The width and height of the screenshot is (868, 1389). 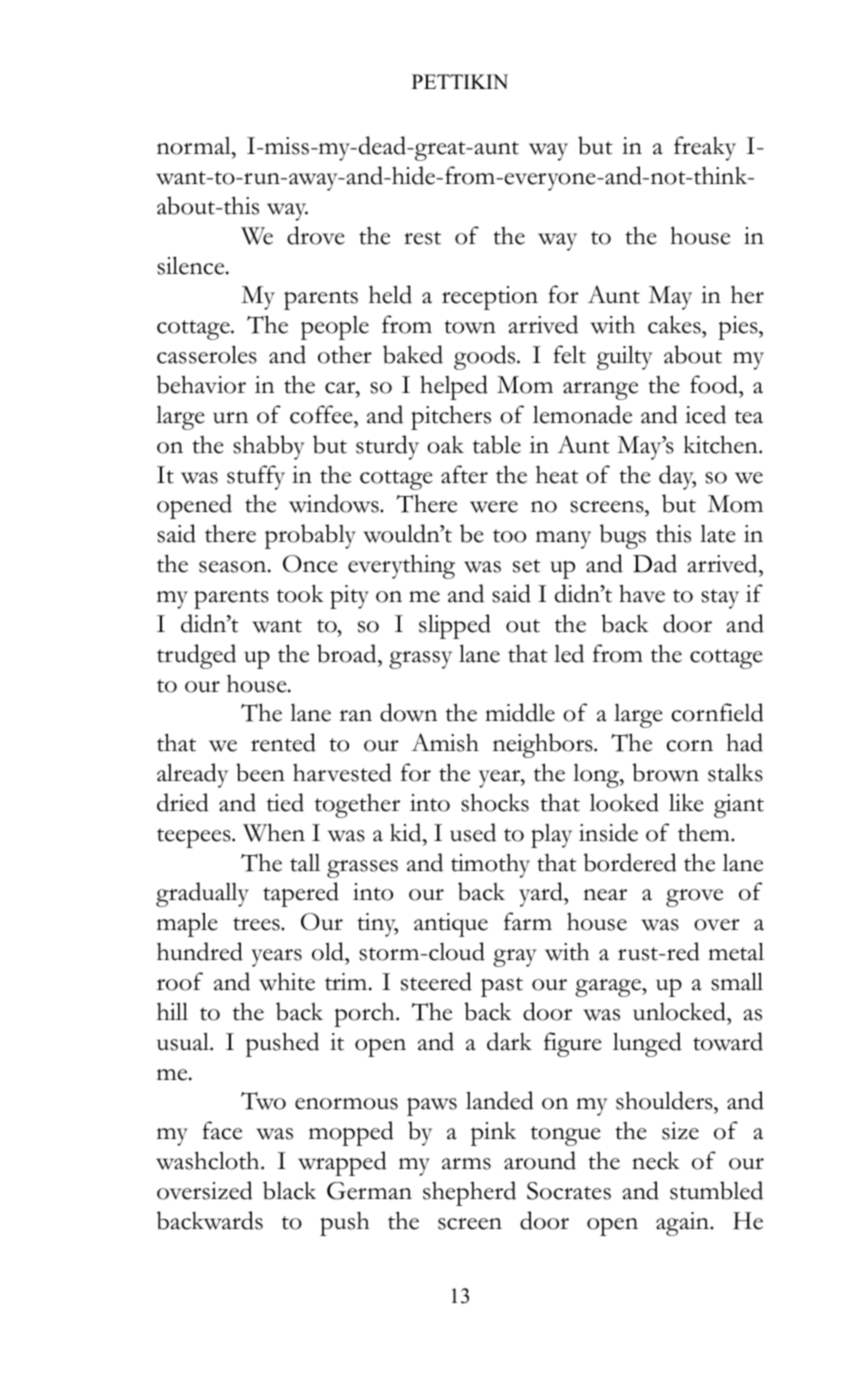 I want to click on washcloth, so click(x=209, y=1160).
